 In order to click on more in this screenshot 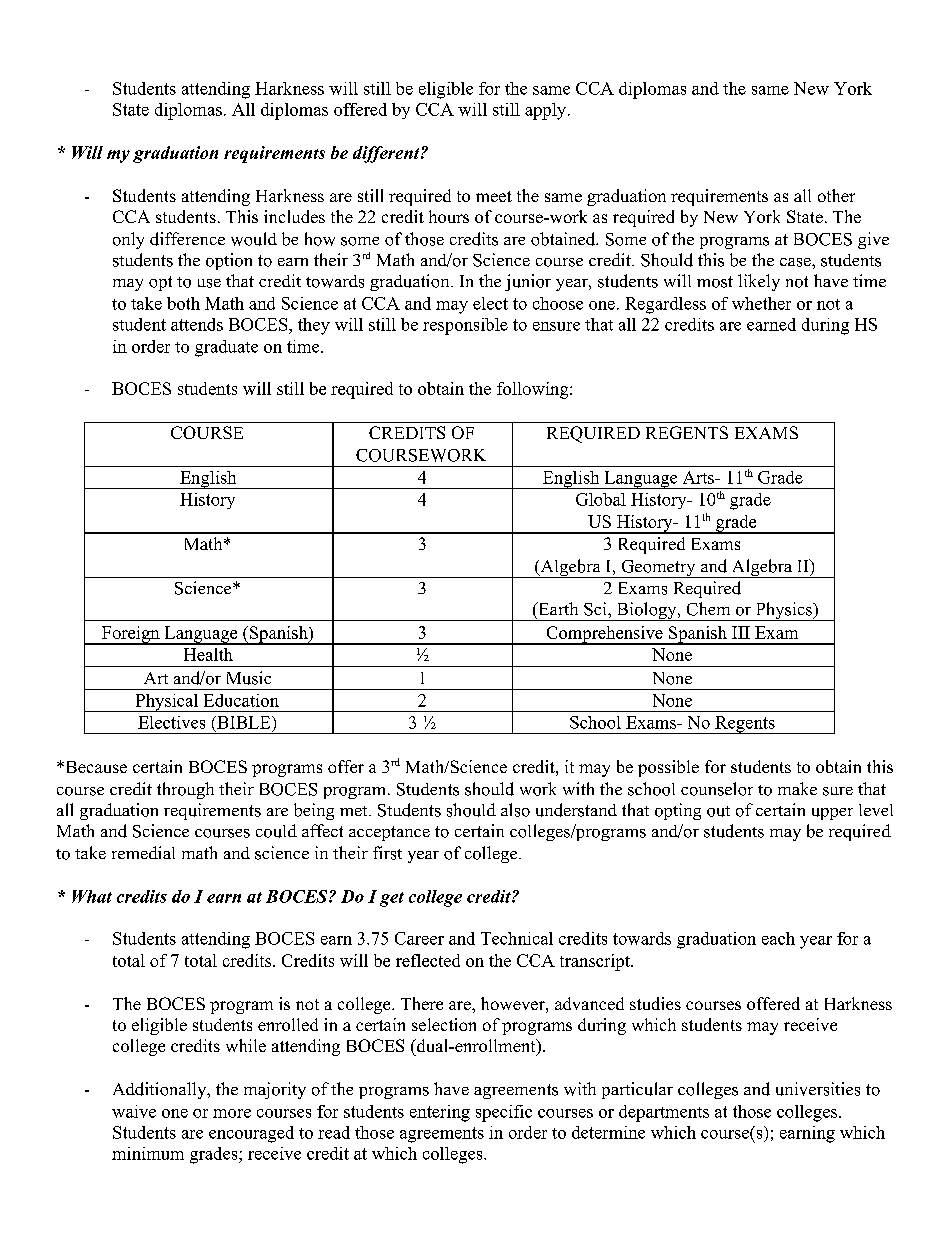, I will do `click(232, 1113)`.
